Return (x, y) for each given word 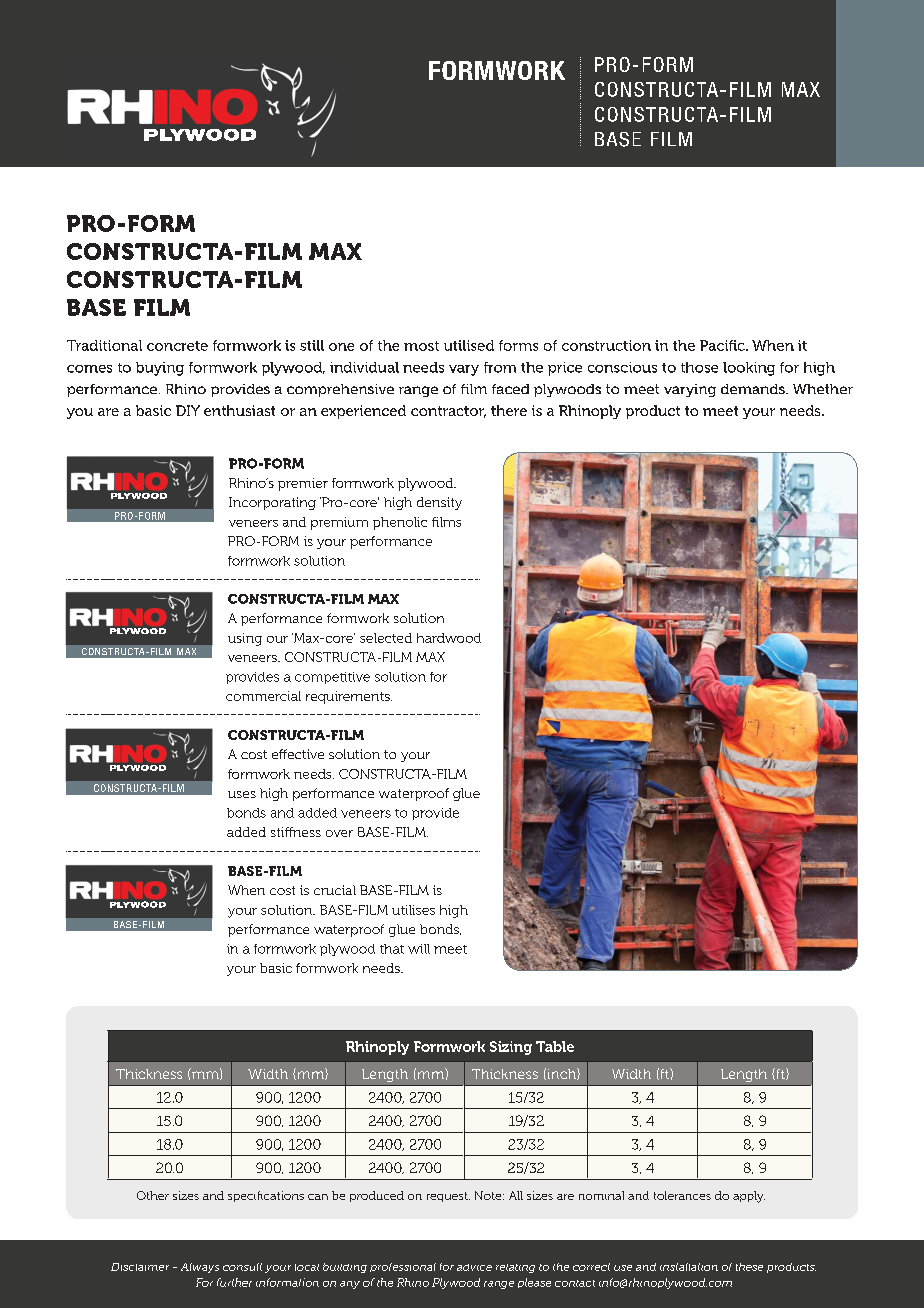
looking (749, 369)
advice (474, 1267)
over (339, 833)
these (749, 1267)
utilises (413, 910)
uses (242, 794)
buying (160, 369)
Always (200, 1268)
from (500, 367)
